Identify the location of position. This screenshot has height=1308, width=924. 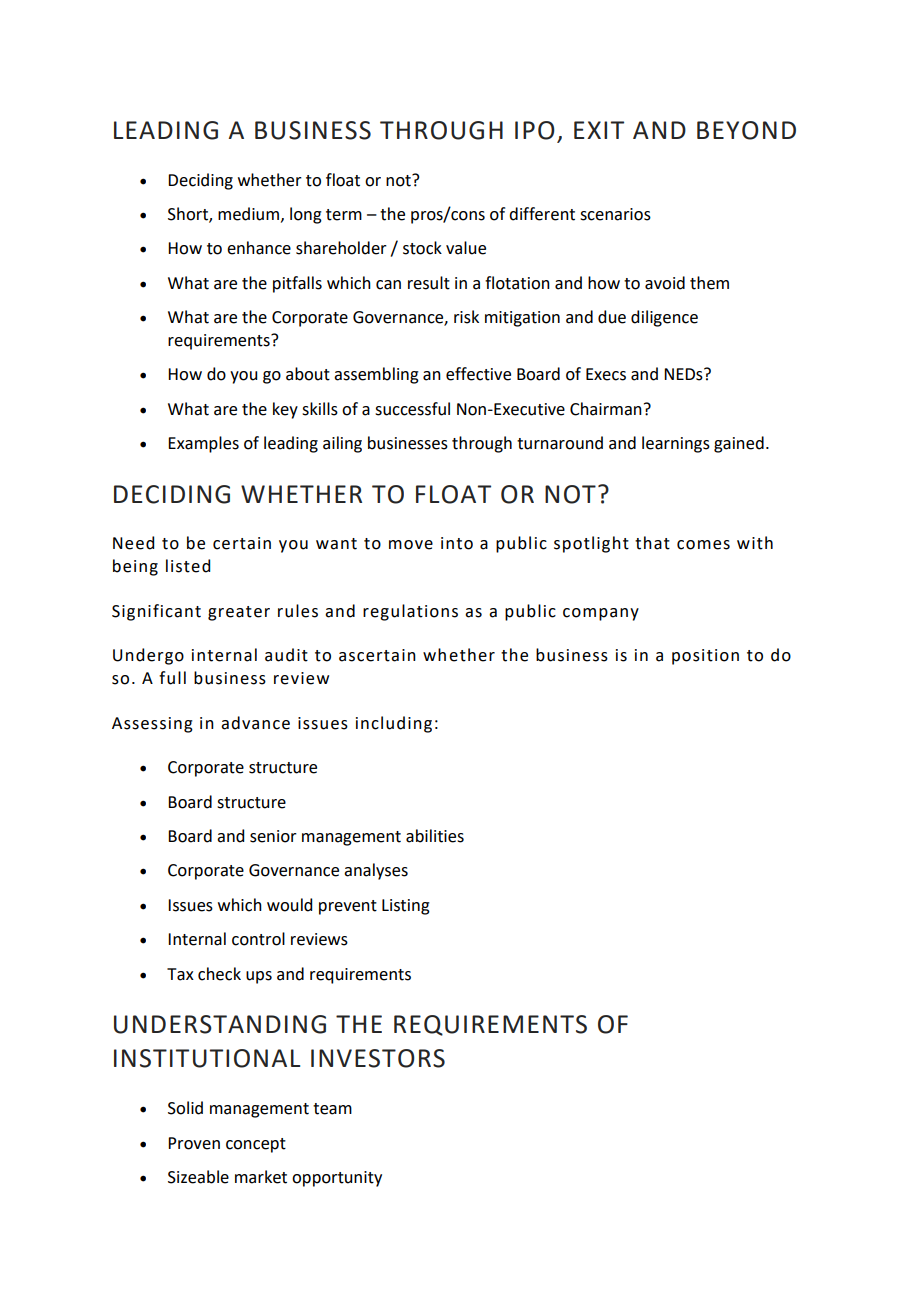
(705, 657).
